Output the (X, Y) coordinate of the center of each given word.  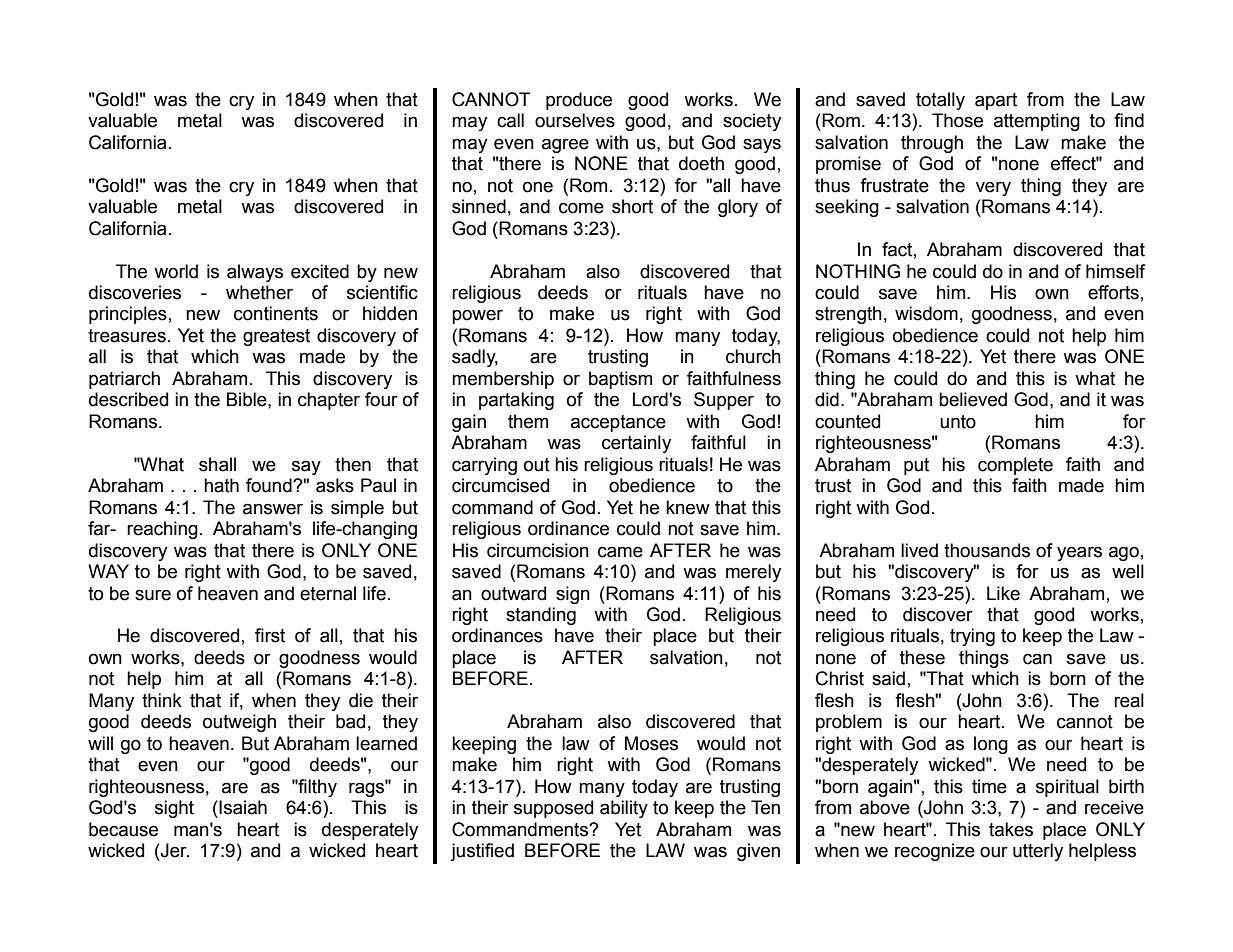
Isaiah (243, 807)
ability (624, 809)
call (510, 120)
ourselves (575, 120)
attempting (1037, 122)
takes (1011, 829)
